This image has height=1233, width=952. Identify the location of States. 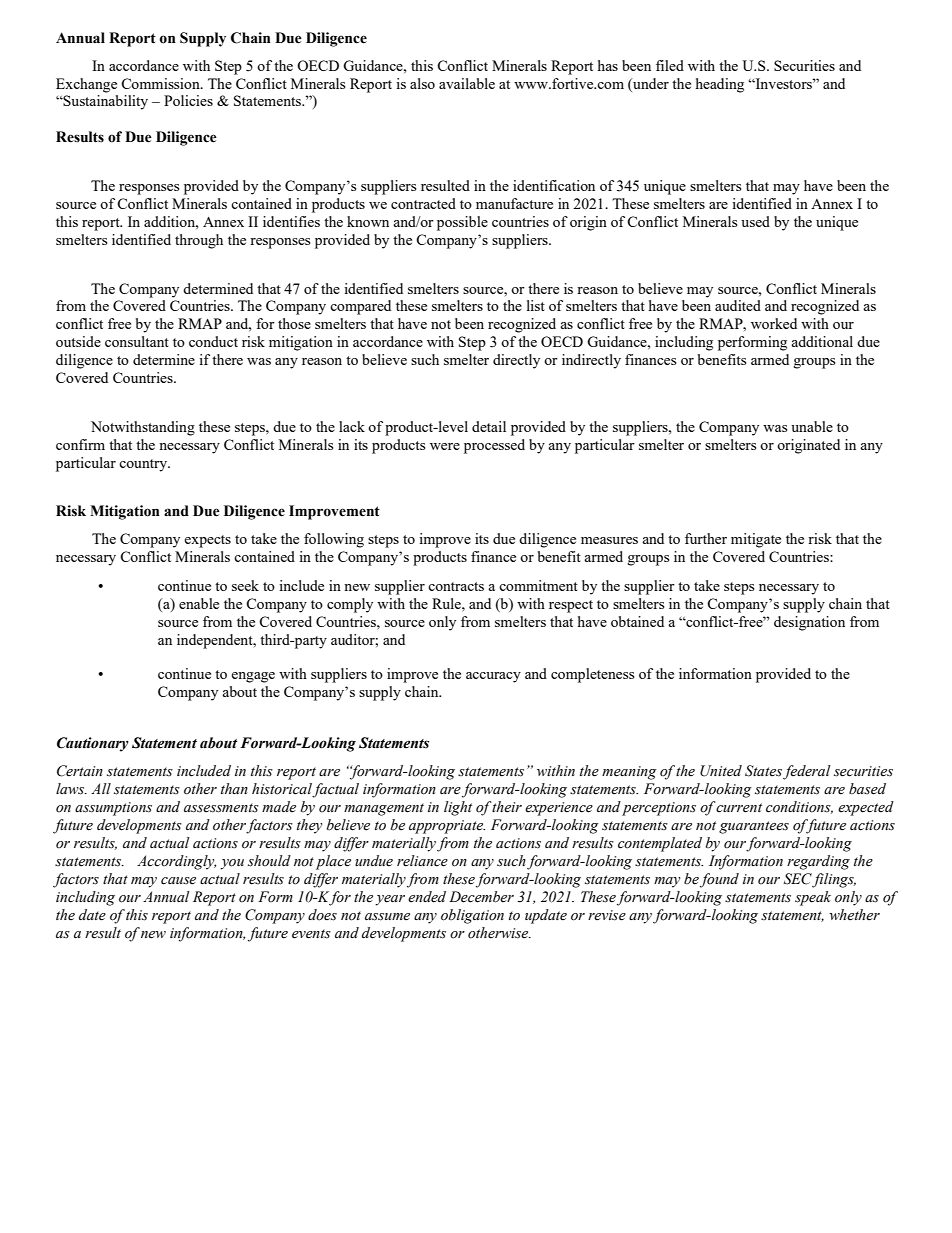
(763, 771).
